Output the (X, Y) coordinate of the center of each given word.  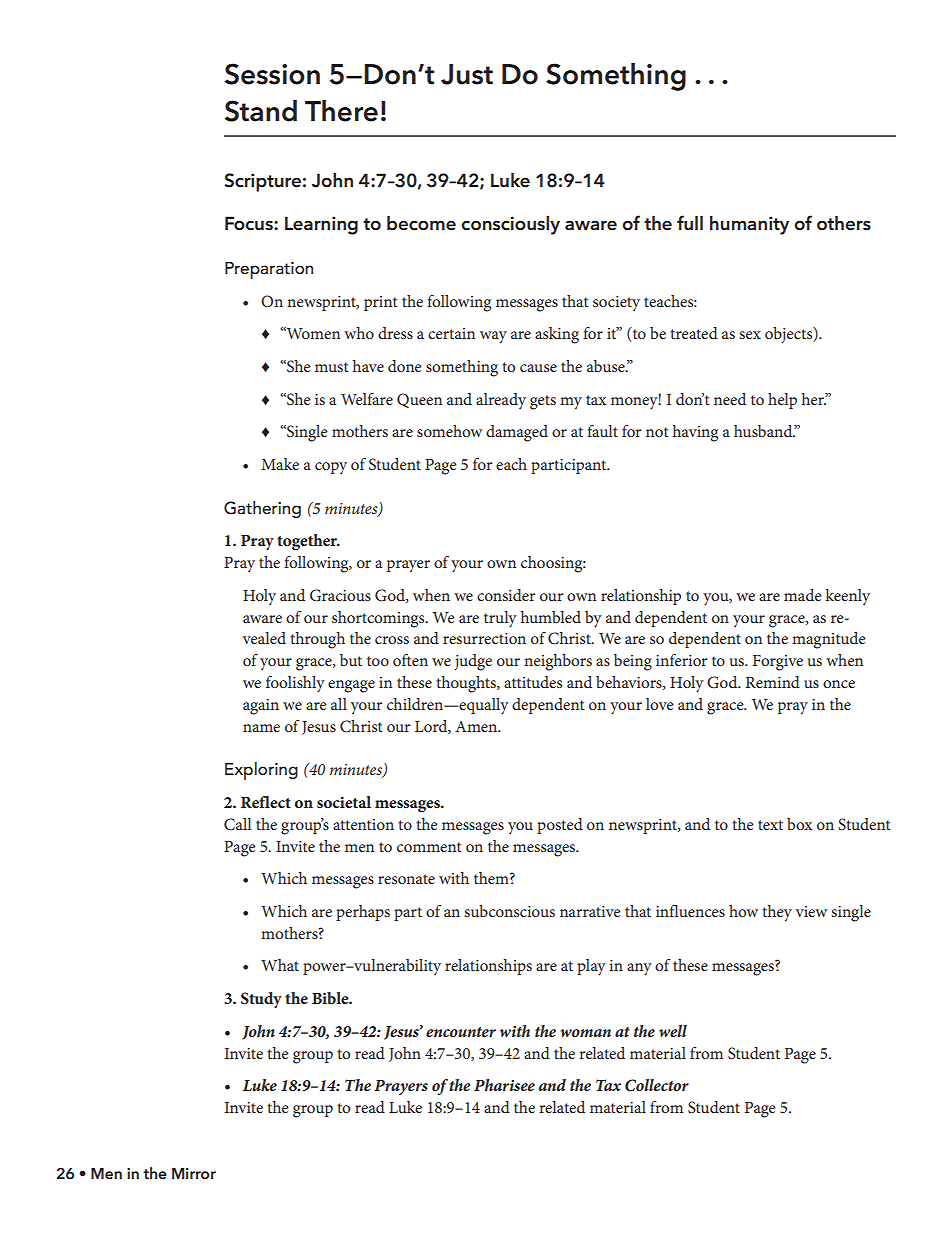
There (341, 110)
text (770, 825)
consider (506, 595)
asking (557, 335)
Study (261, 1000)
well (673, 1031)
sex (750, 335)
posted (560, 826)
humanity (749, 225)
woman (585, 1033)
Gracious (340, 595)
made (803, 595)
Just (467, 74)
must (332, 367)
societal (344, 802)
